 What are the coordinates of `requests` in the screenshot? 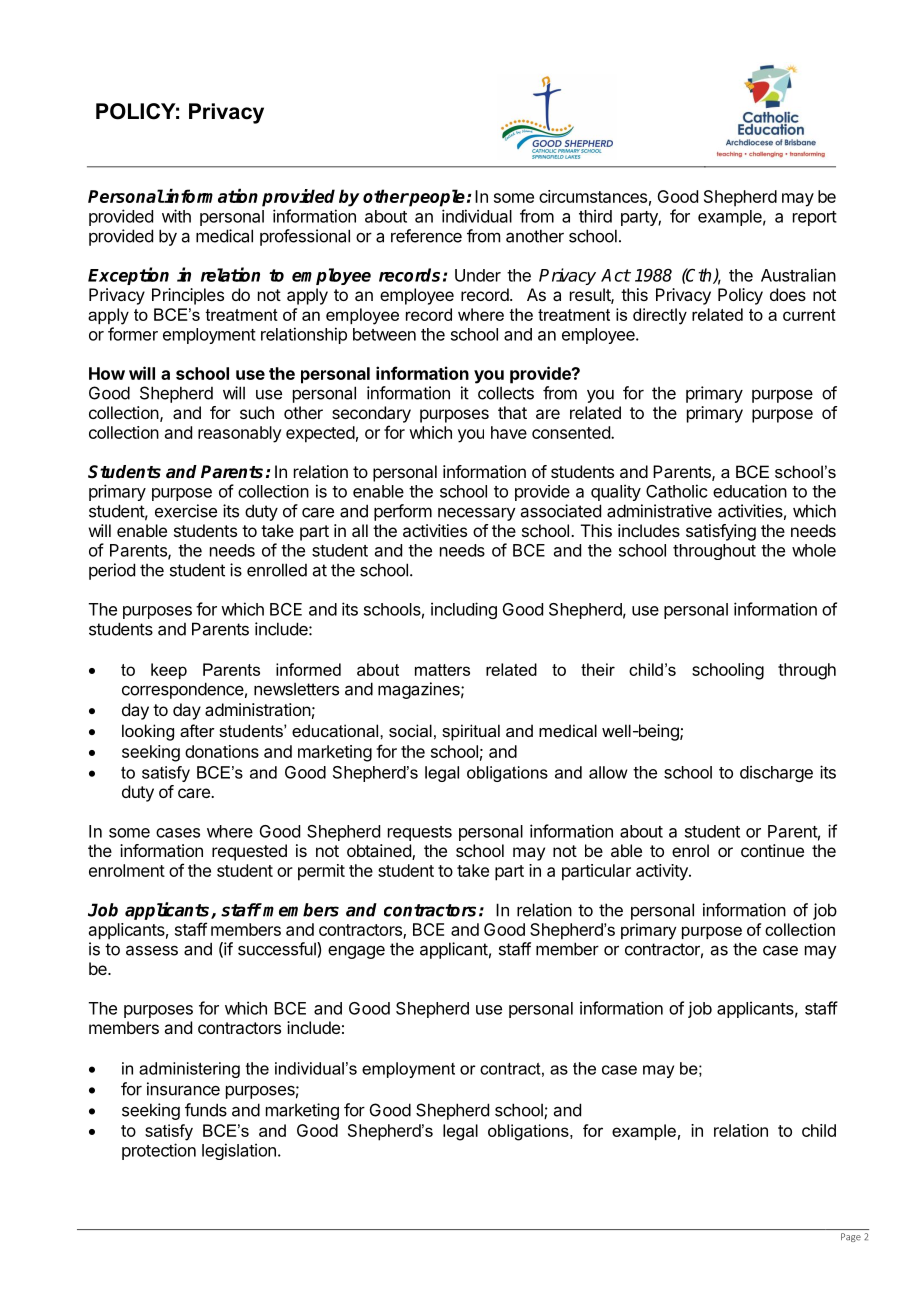 It's located at (420, 833).
